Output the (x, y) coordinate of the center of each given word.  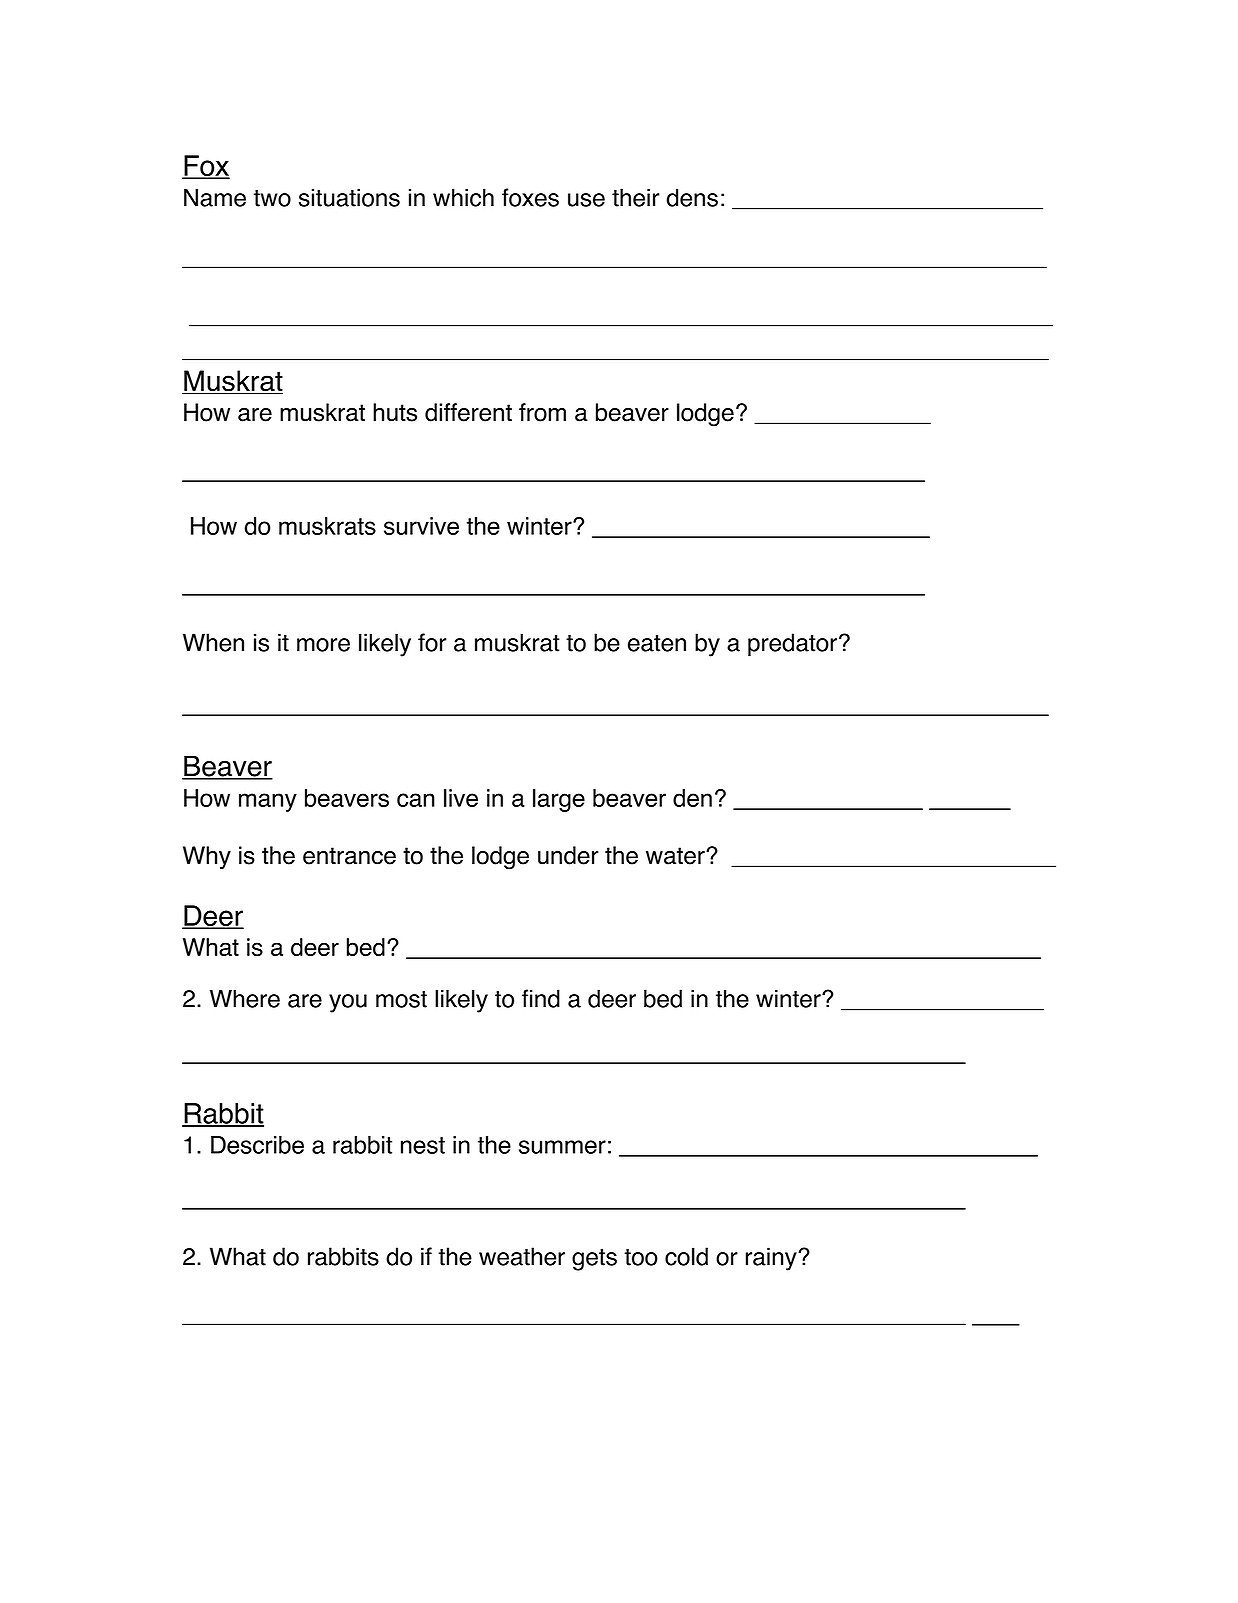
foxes (530, 197)
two (272, 198)
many (268, 802)
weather (522, 1256)
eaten (657, 643)
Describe (257, 1145)
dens (692, 197)
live (461, 798)
